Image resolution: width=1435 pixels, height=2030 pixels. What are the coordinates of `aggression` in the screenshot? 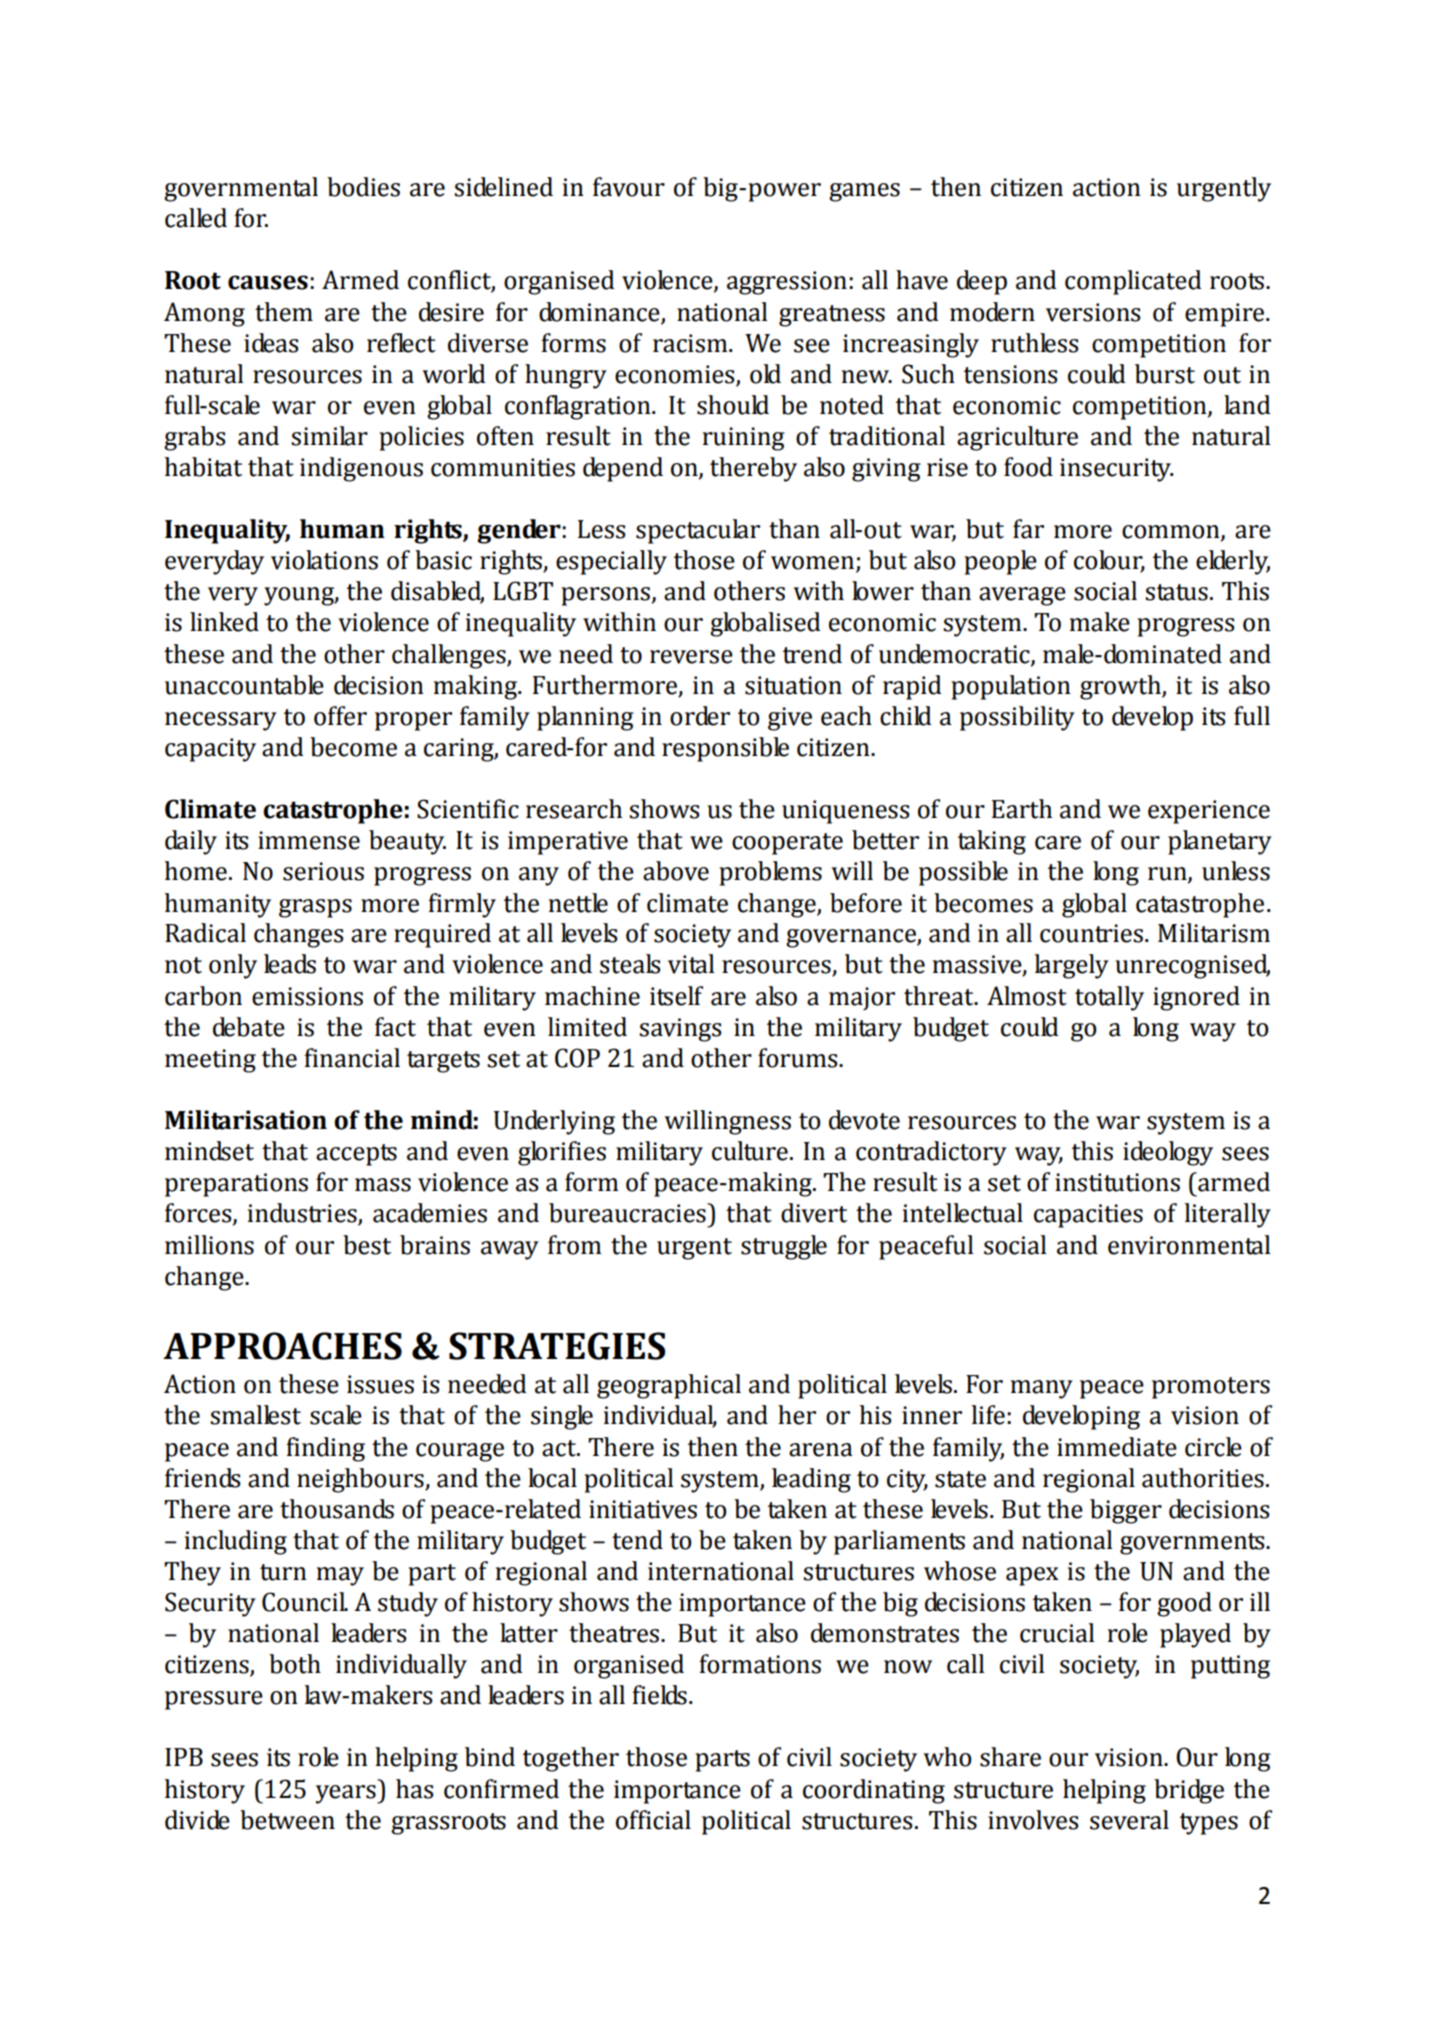 It's located at (787, 283).
